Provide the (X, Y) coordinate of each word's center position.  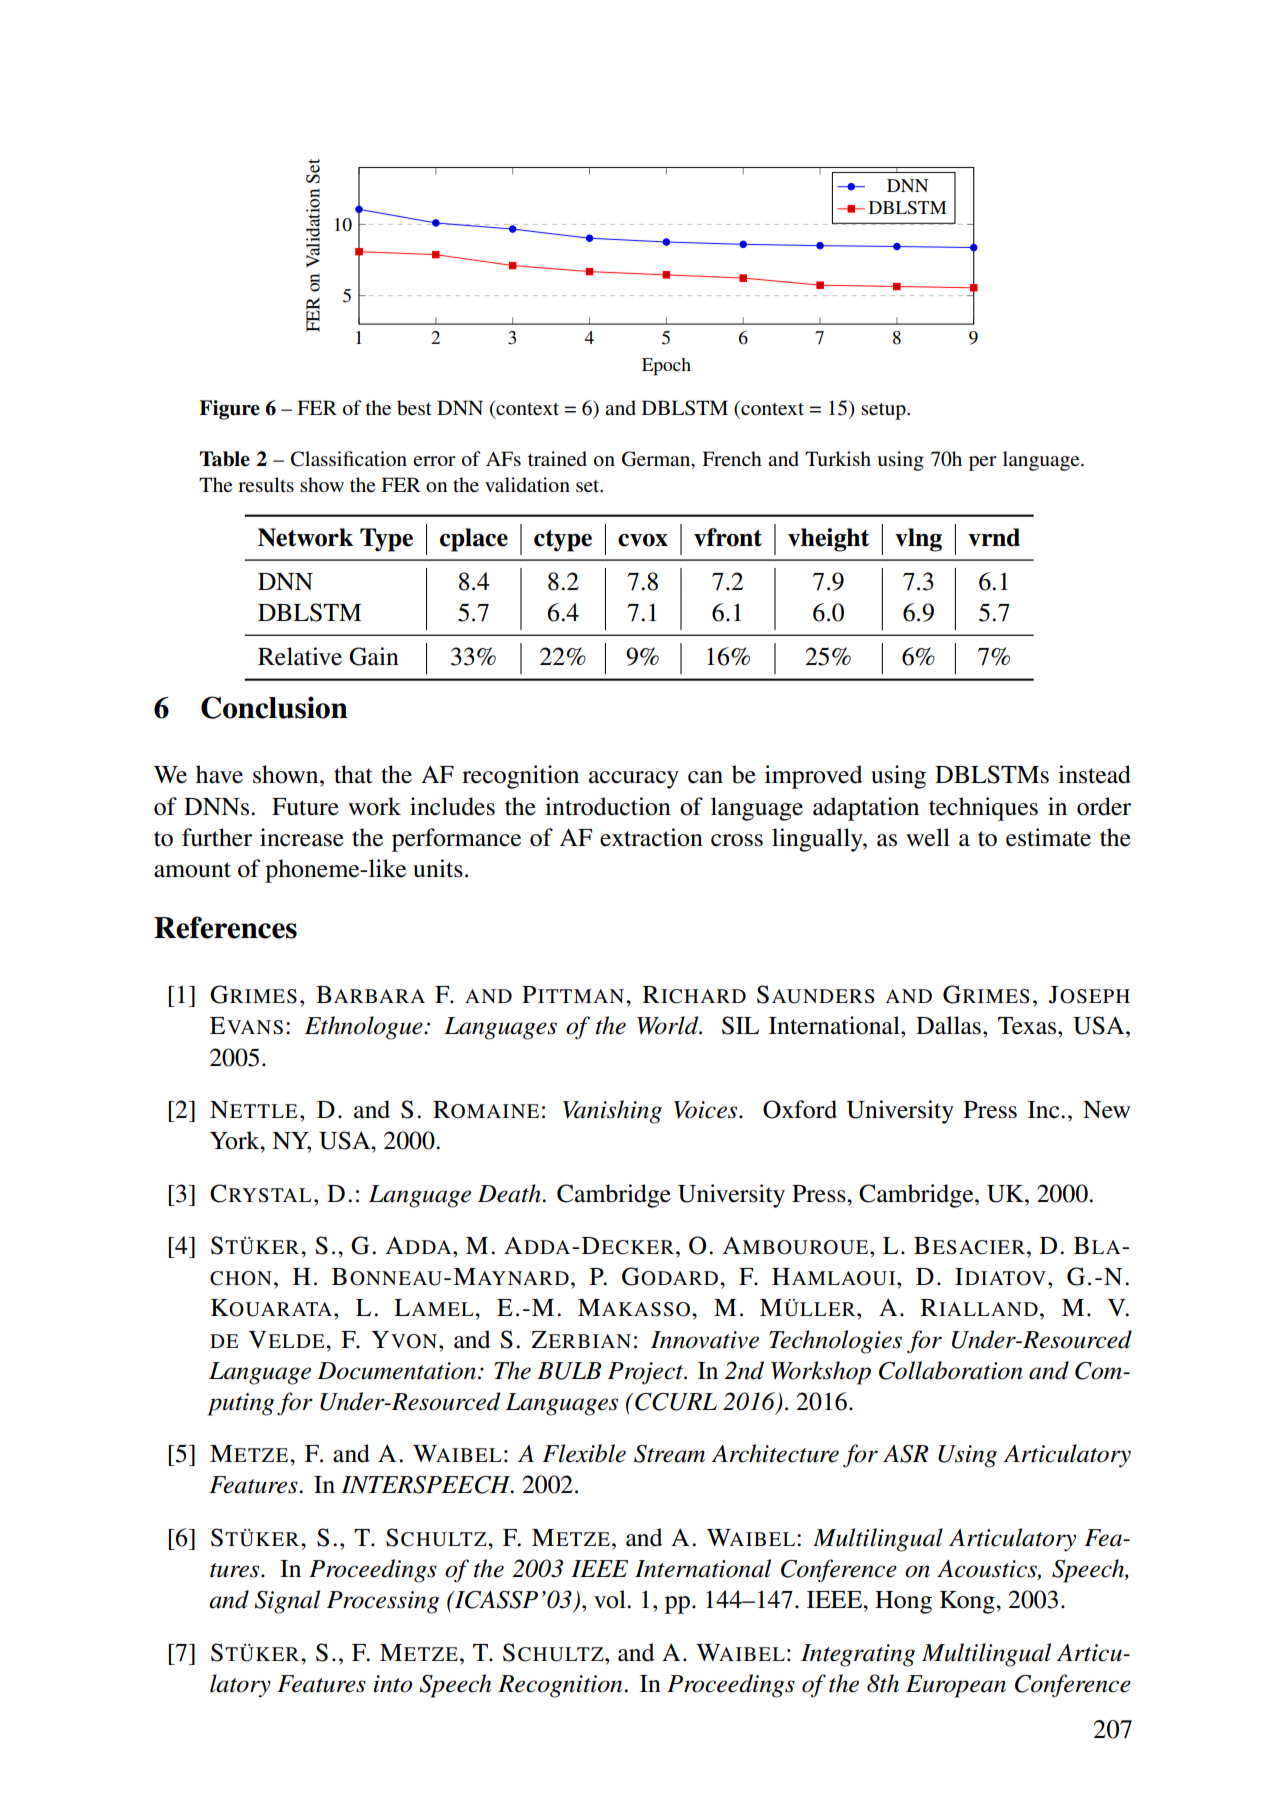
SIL (740, 1025)
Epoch (666, 367)
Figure (229, 410)
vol (611, 1599)
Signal (287, 1602)
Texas (1028, 1026)
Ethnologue (364, 1028)
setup (884, 411)
